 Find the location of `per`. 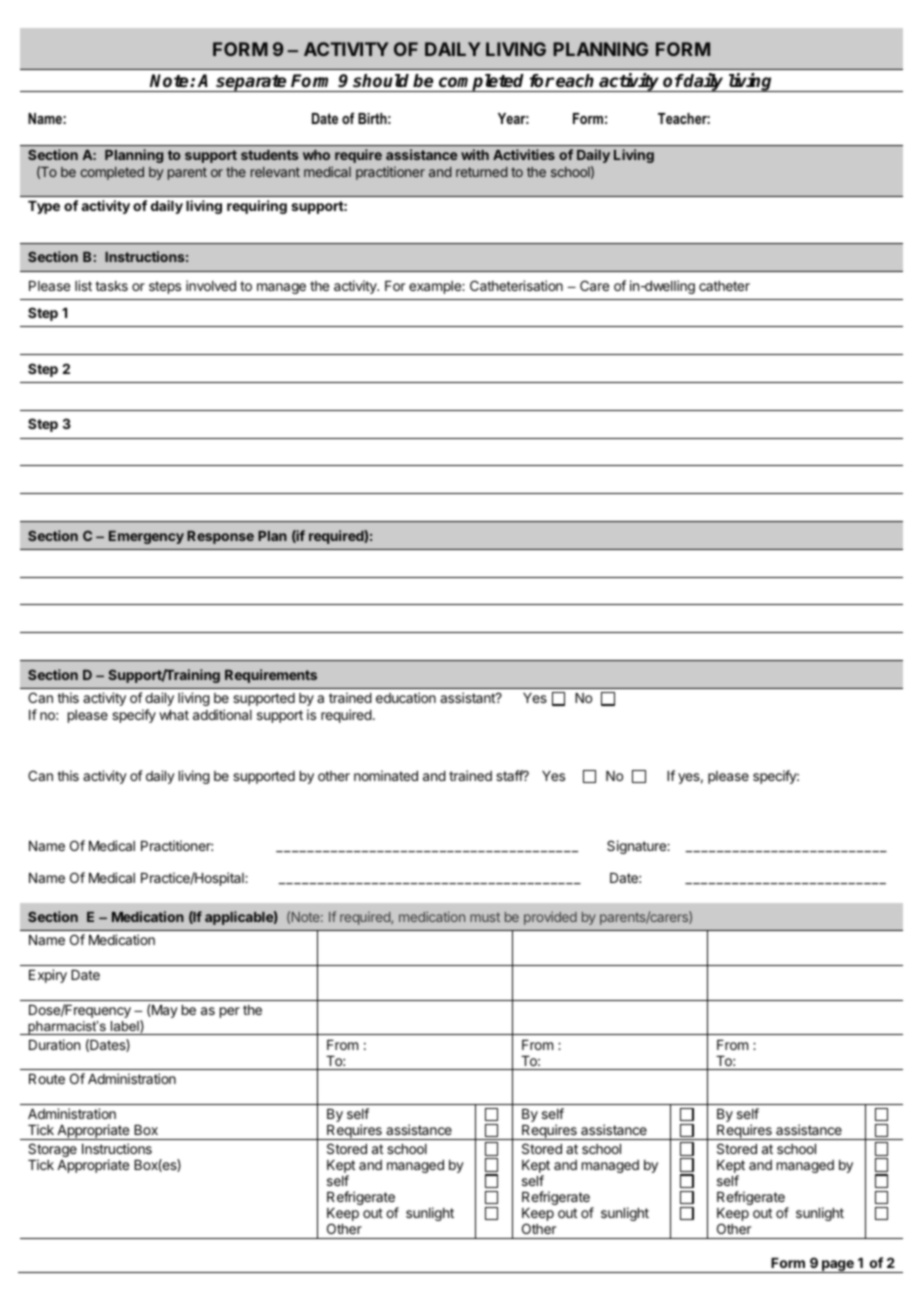

per is located at coordinates (230, 1012).
